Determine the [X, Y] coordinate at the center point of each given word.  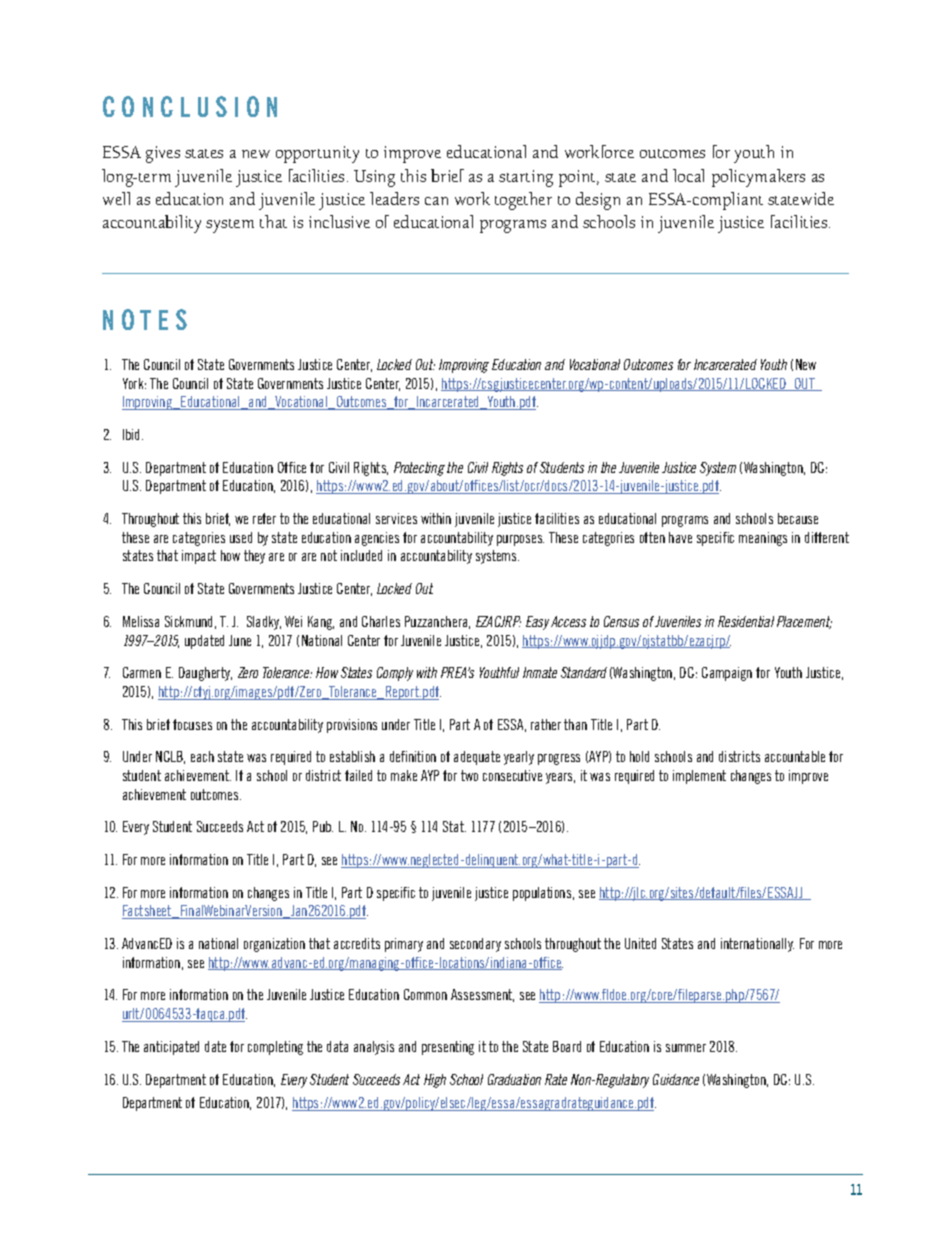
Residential [746, 621]
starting [526, 178]
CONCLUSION [190, 106]
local [688, 175]
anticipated [171, 1048]
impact [199, 557]
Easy [537, 623]
